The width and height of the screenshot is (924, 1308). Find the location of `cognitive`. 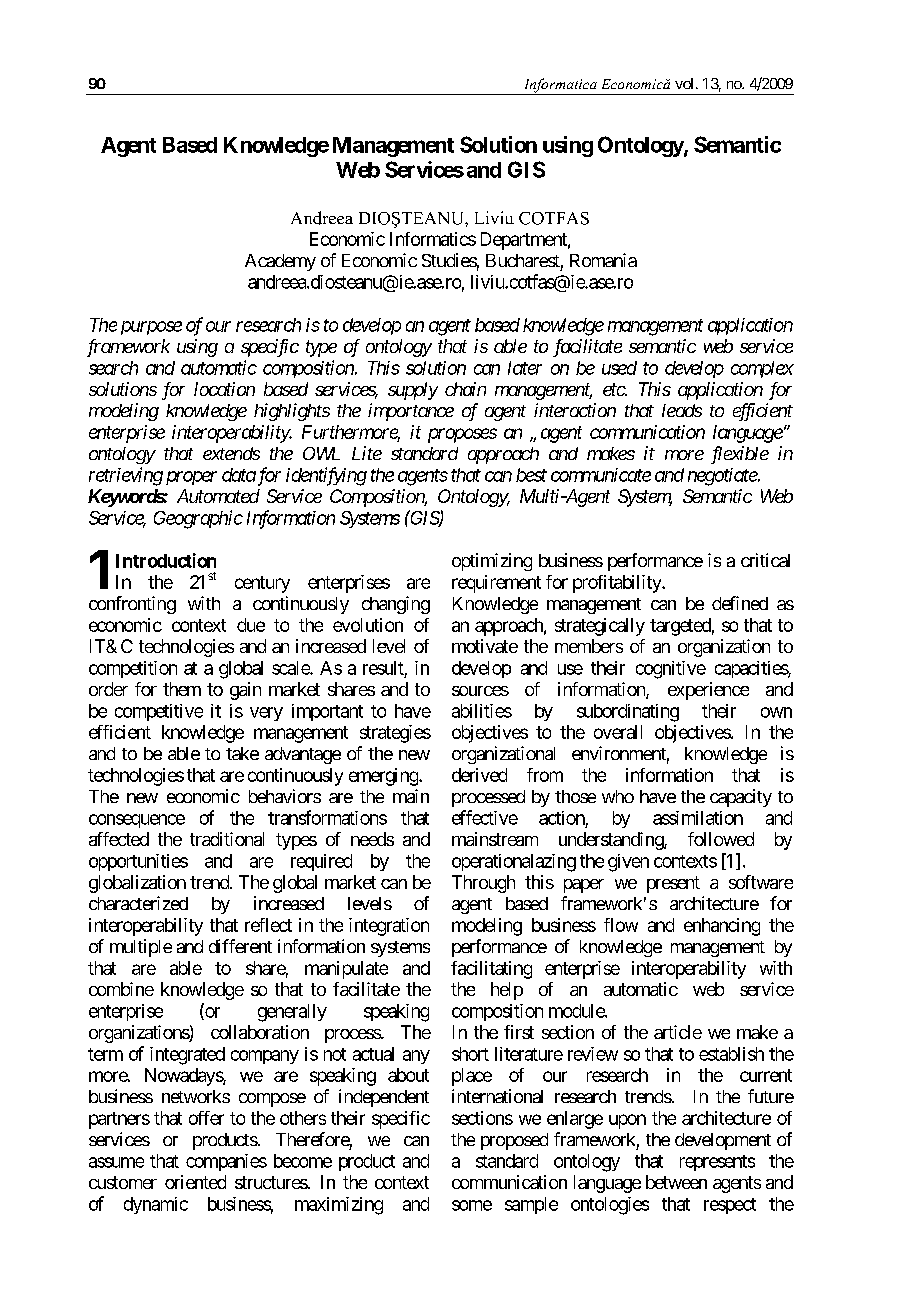

cognitive is located at coordinates (671, 670).
